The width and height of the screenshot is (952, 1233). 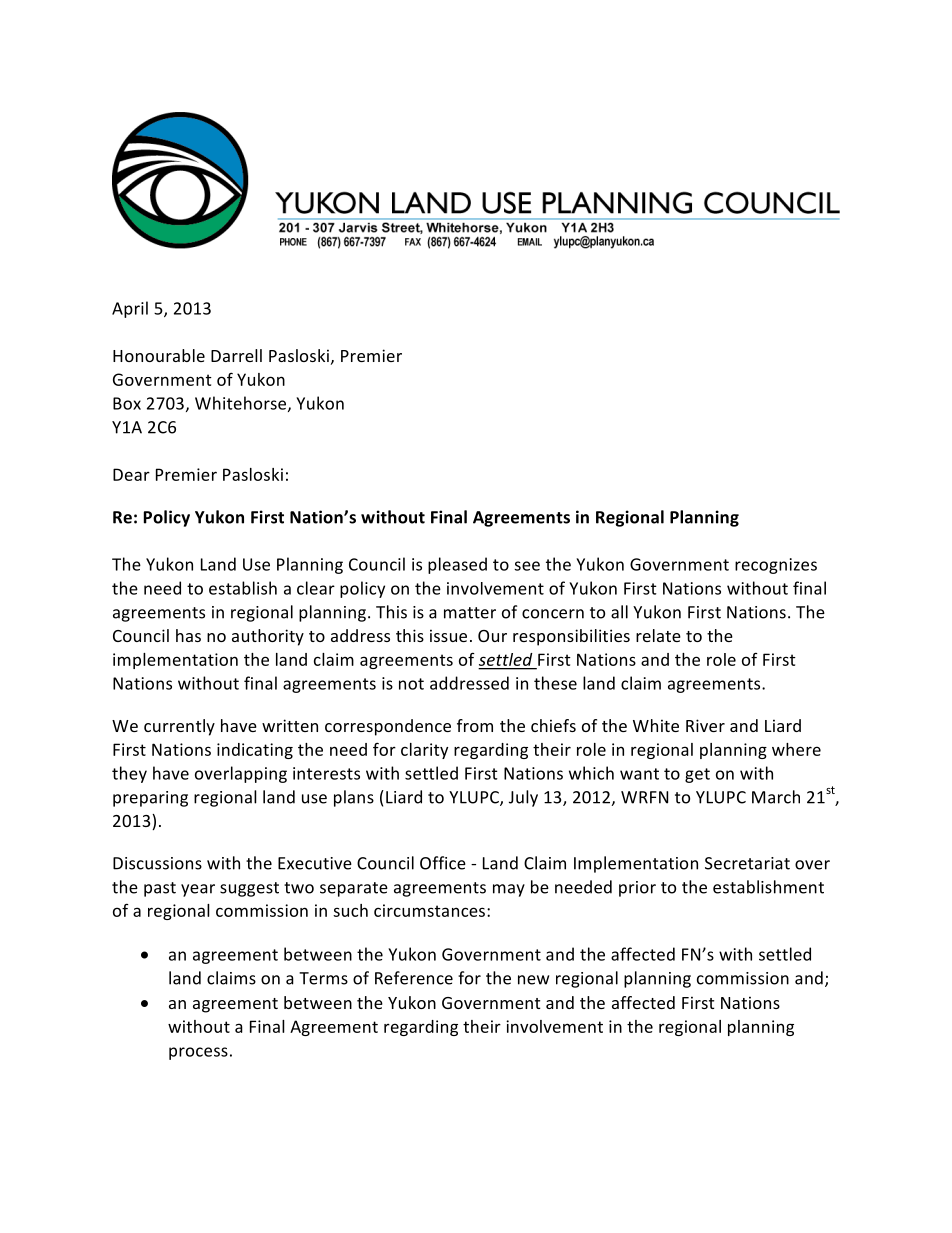 I want to click on recognizes, so click(x=776, y=566).
